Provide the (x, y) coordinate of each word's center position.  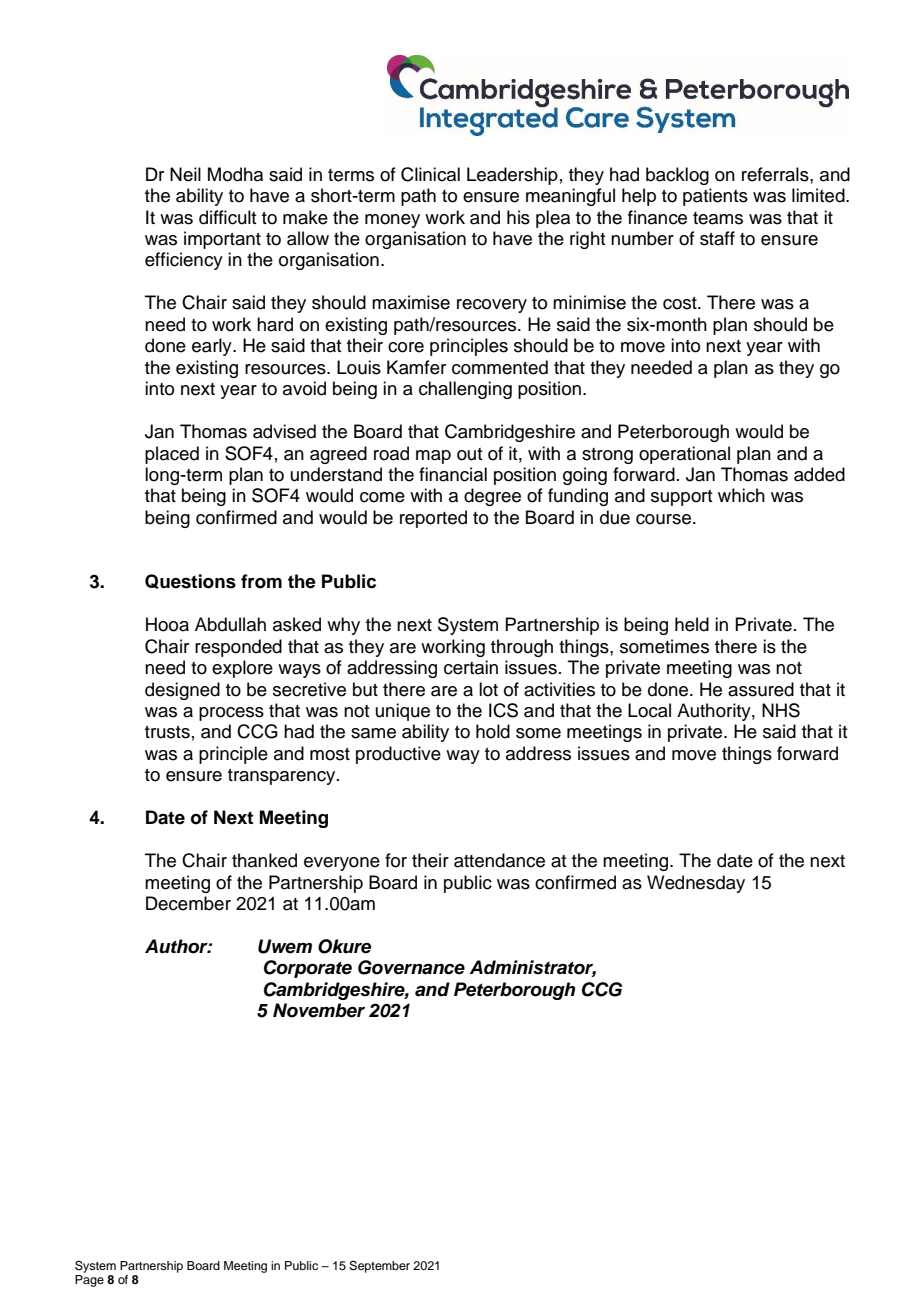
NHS (781, 710)
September (379, 1267)
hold (493, 731)
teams (718, 218)
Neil (185, 174)
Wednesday (696, 884)
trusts (167, 732)
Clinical (430, 174)
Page (89, 1281)
